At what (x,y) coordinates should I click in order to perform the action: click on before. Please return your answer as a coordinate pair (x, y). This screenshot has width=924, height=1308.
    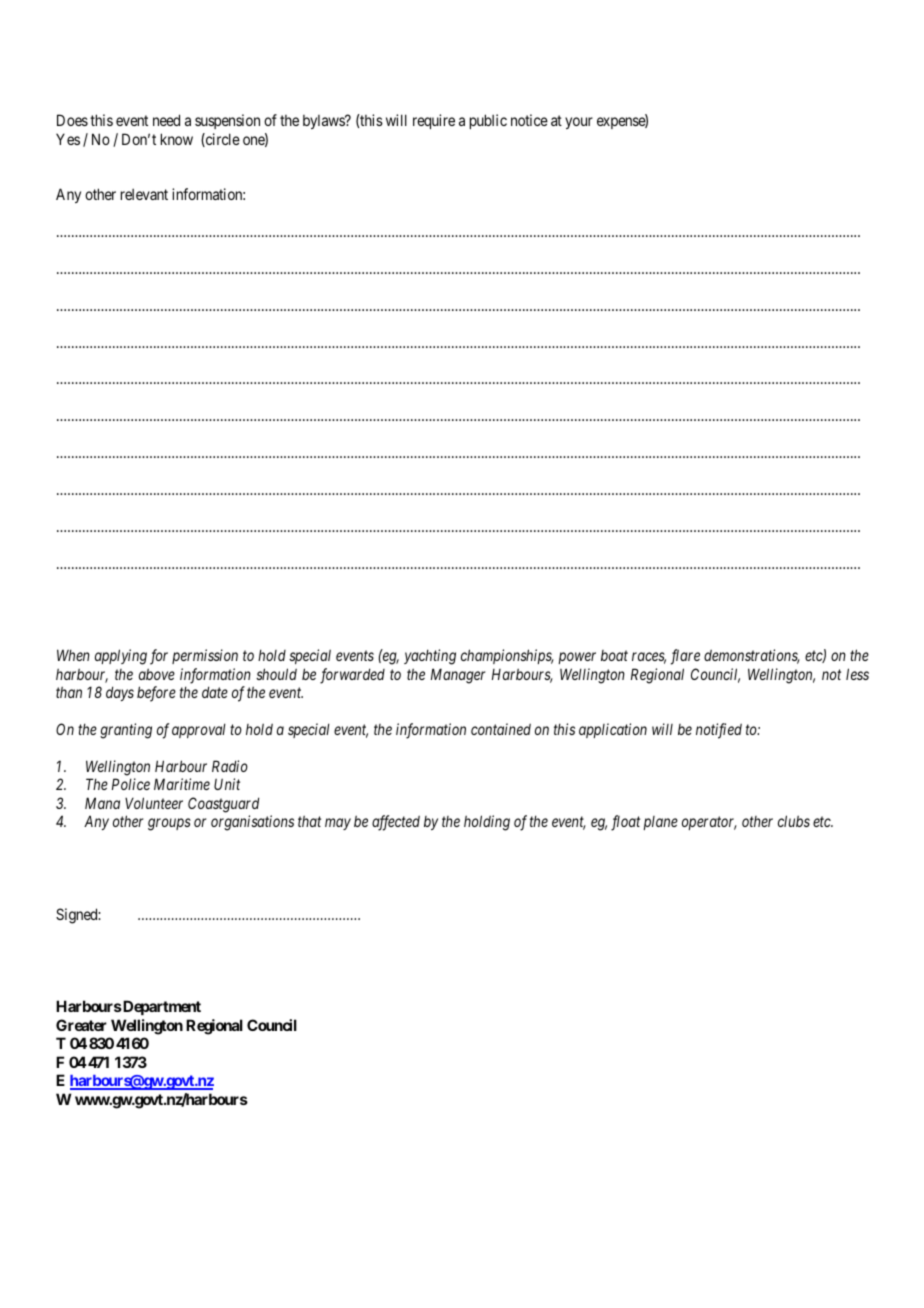
    Looking at the image, I should click on (156, 694).
